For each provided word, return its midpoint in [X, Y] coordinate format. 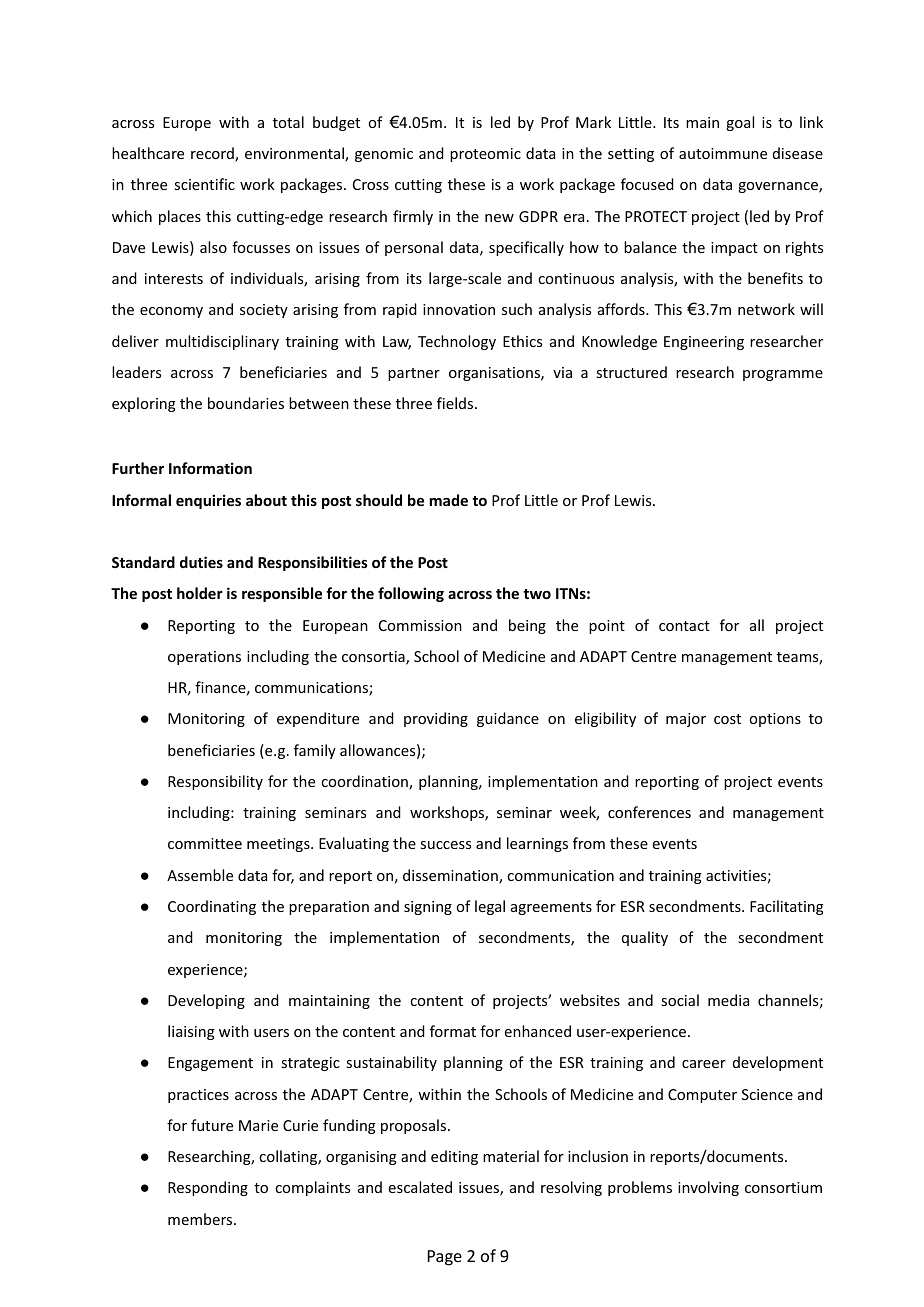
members [201, 1219]
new [499, 218]
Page [445, 1258]
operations [204, 658]
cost [727, 719]
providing [436, 719]
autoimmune [723, 153]
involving [708, 1188]
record [213, 154]
